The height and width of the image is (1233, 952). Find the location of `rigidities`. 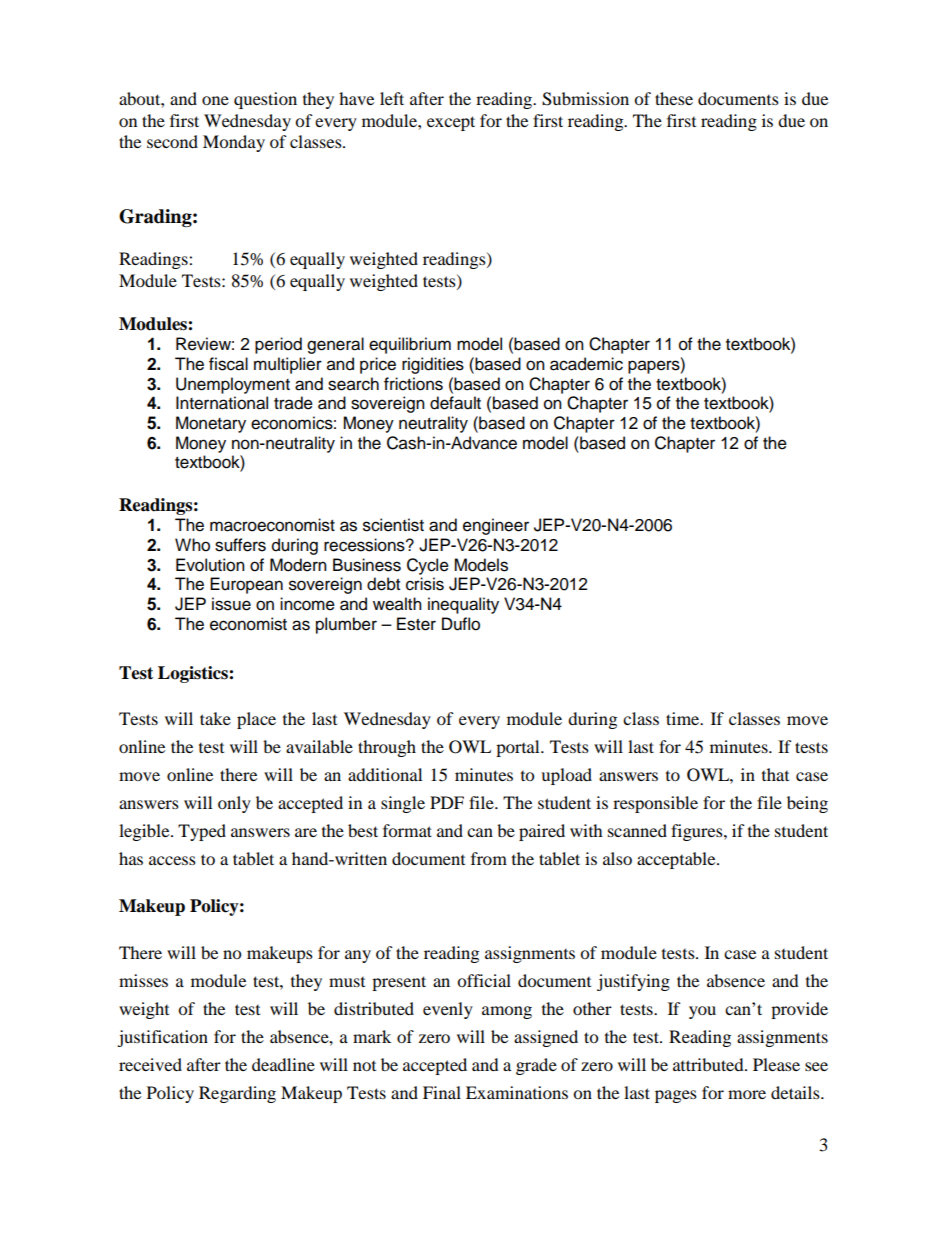

rigidities is located at coordinates (433, 365).
